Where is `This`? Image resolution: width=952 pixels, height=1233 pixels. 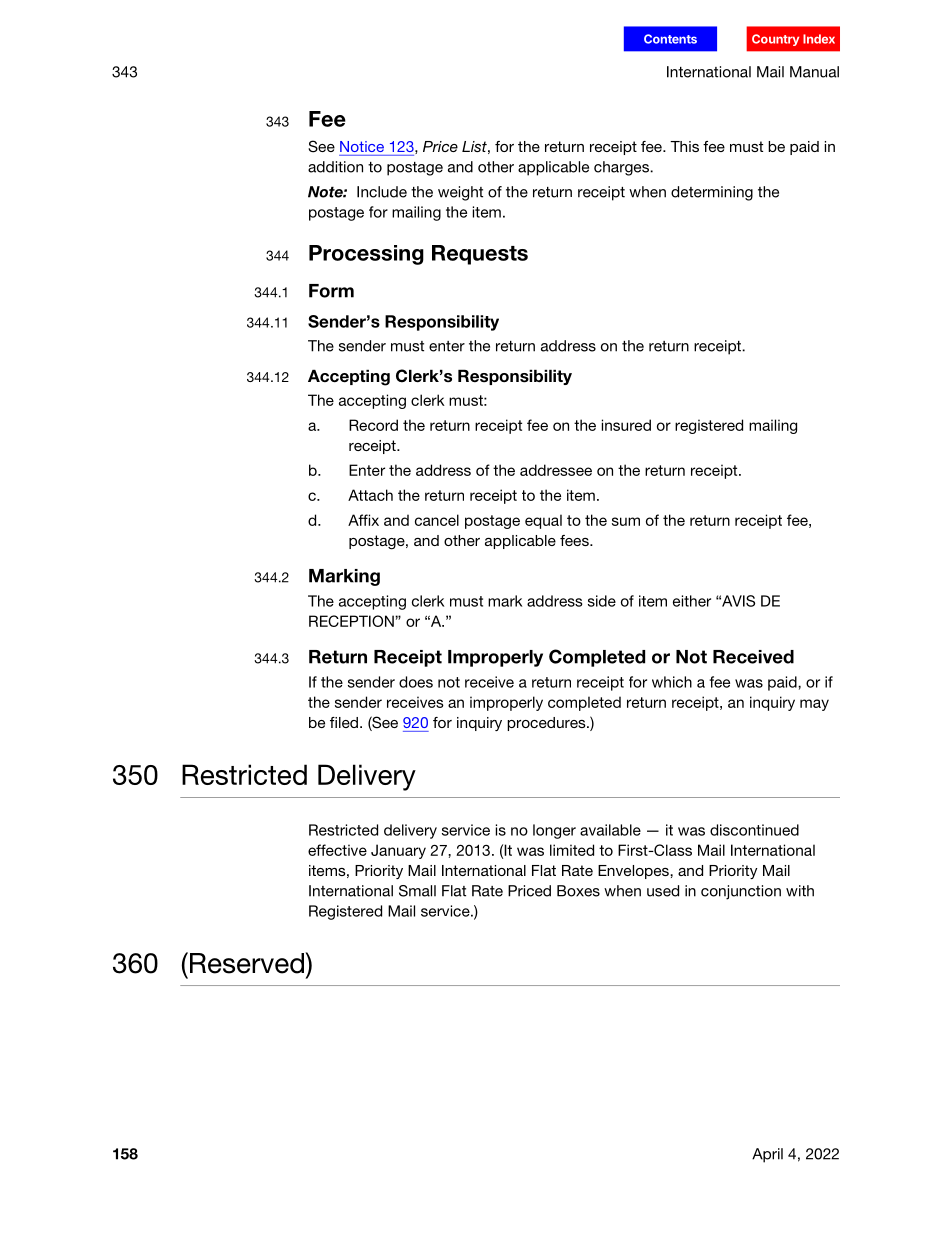
This is located at coordinates (684, 146).
